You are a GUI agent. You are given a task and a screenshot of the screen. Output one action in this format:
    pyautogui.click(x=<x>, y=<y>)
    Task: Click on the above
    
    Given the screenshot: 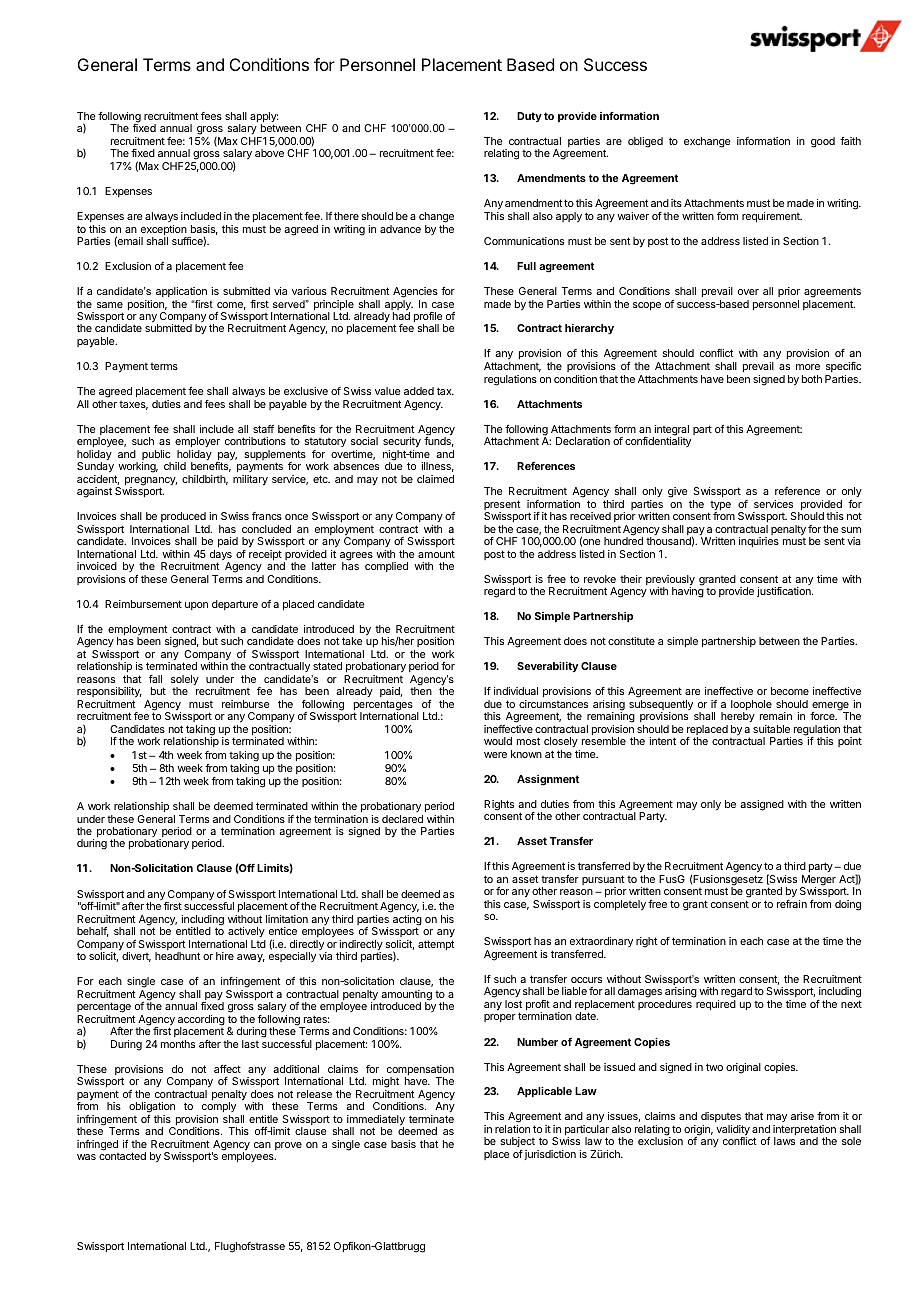 What is the action you would take?
    pyautogui.click(x=269, y=153)
